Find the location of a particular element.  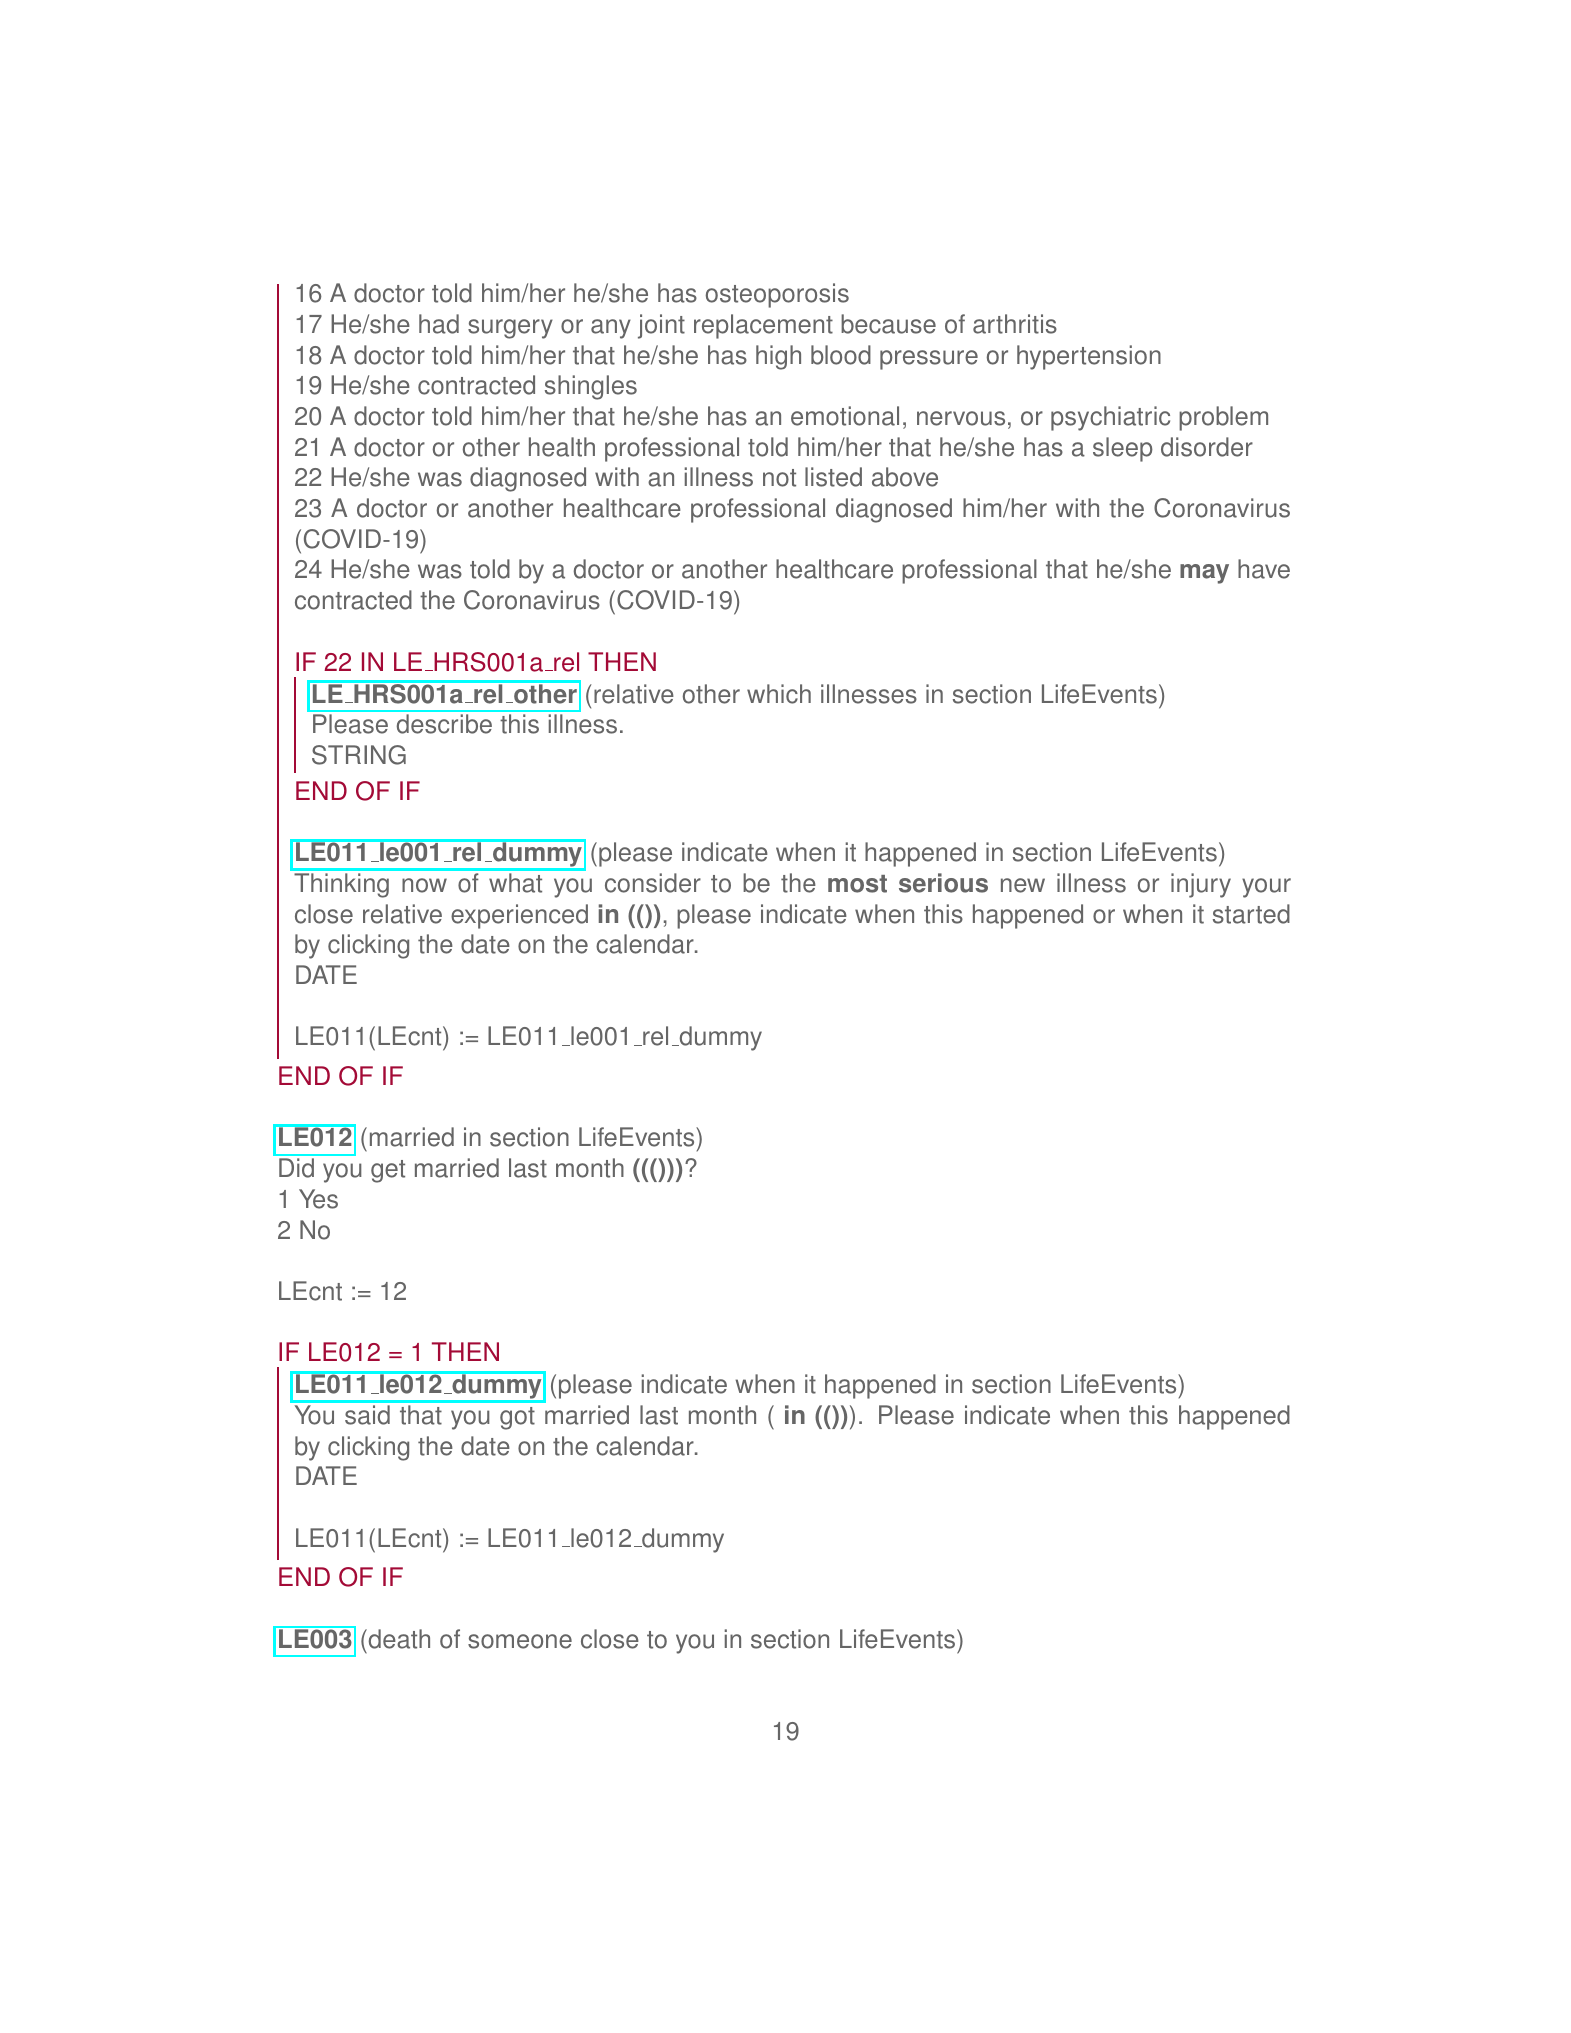

started is located at coordinates (1251, 914).
